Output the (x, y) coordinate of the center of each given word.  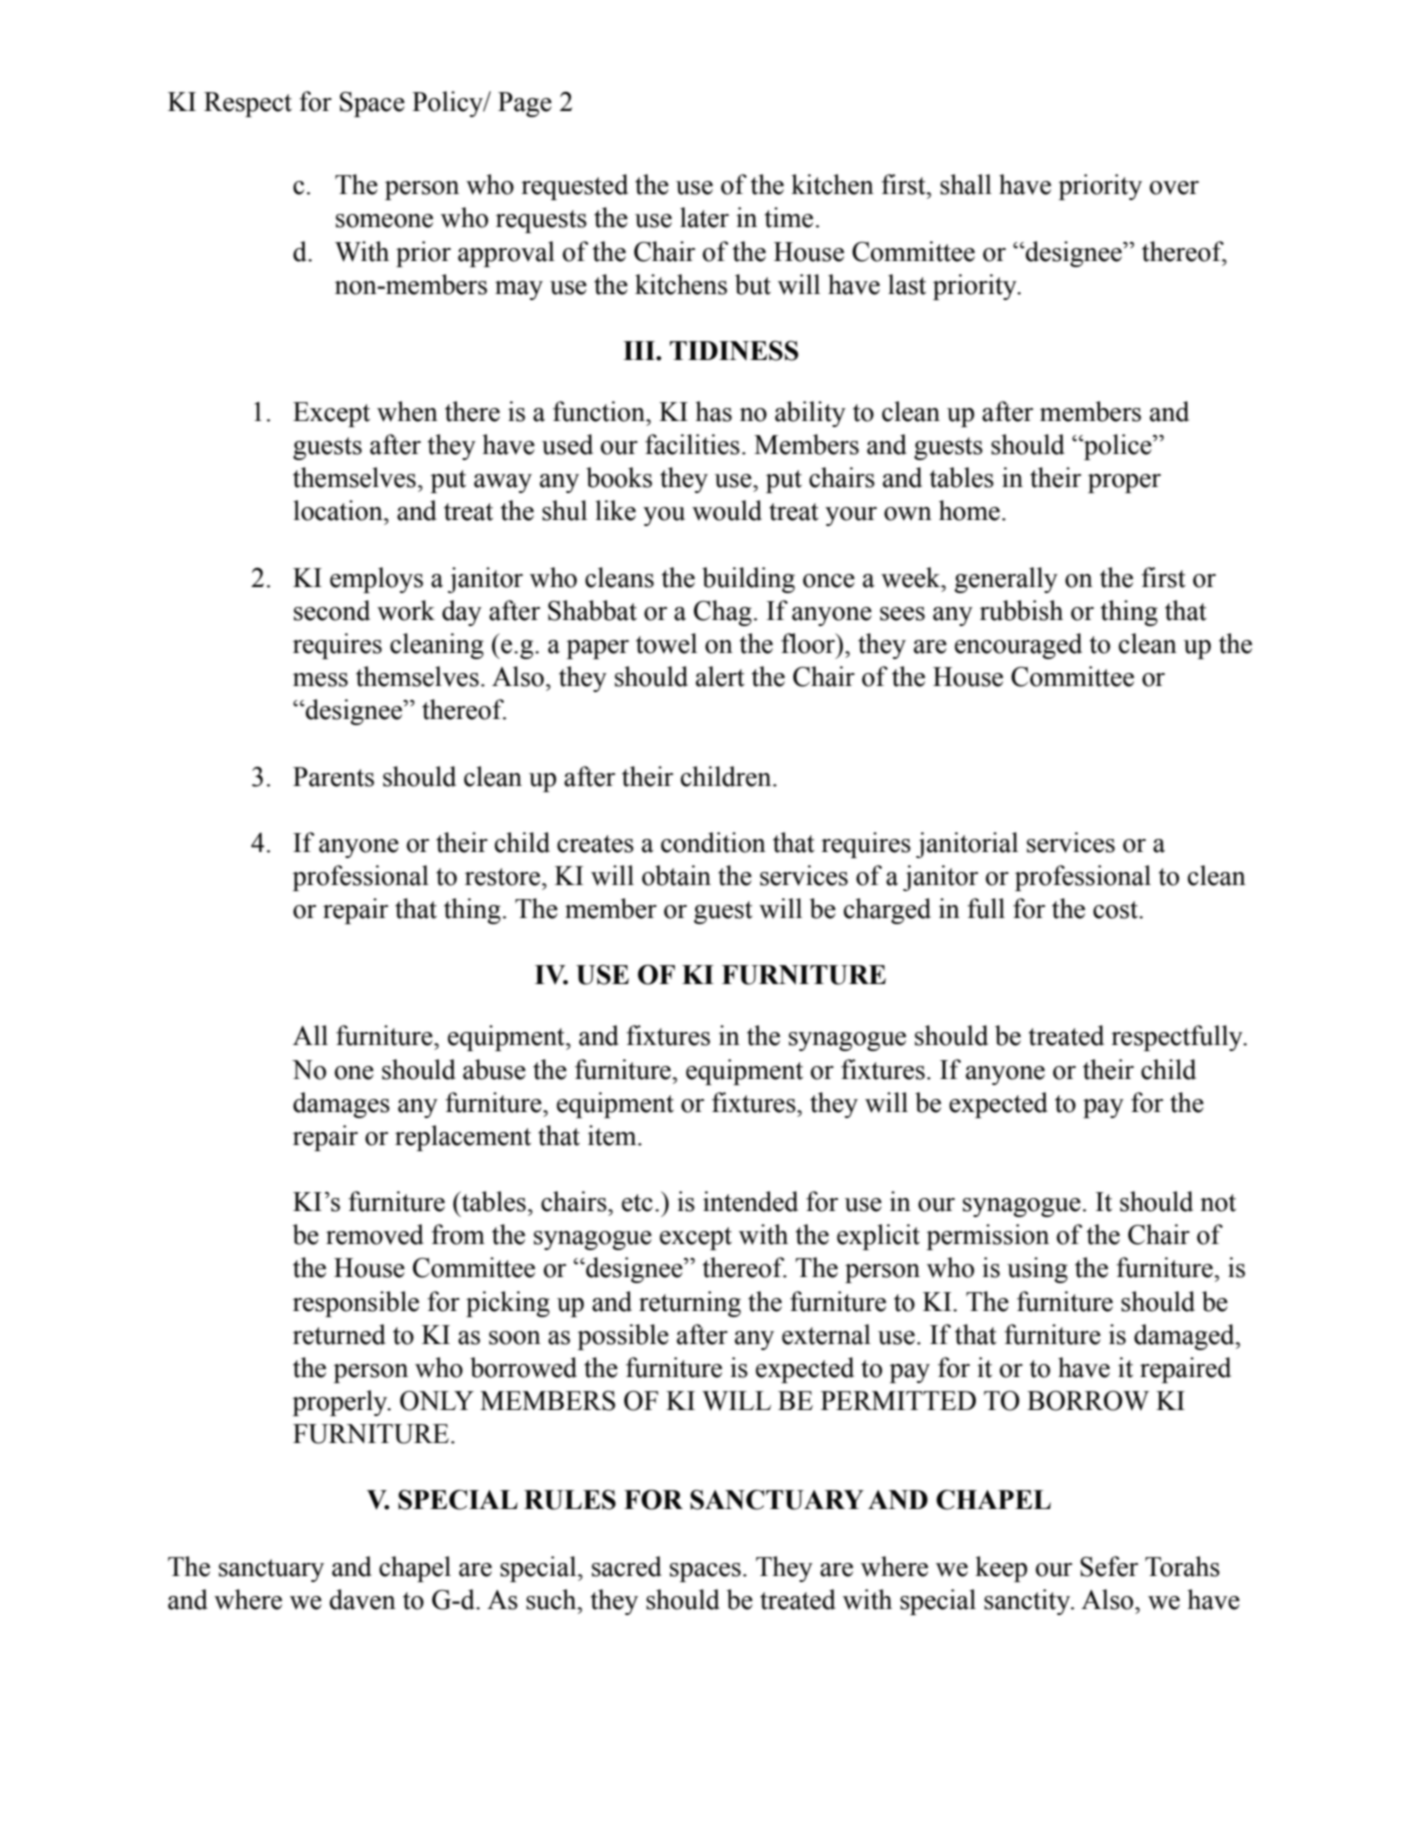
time (789, 217)
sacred (627, 1566)
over (1174, 188)
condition (713, 842)
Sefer (1109, 1566)
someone (384, 221)
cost (1116, 910)
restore (502, 877)
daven (363, 1599)
